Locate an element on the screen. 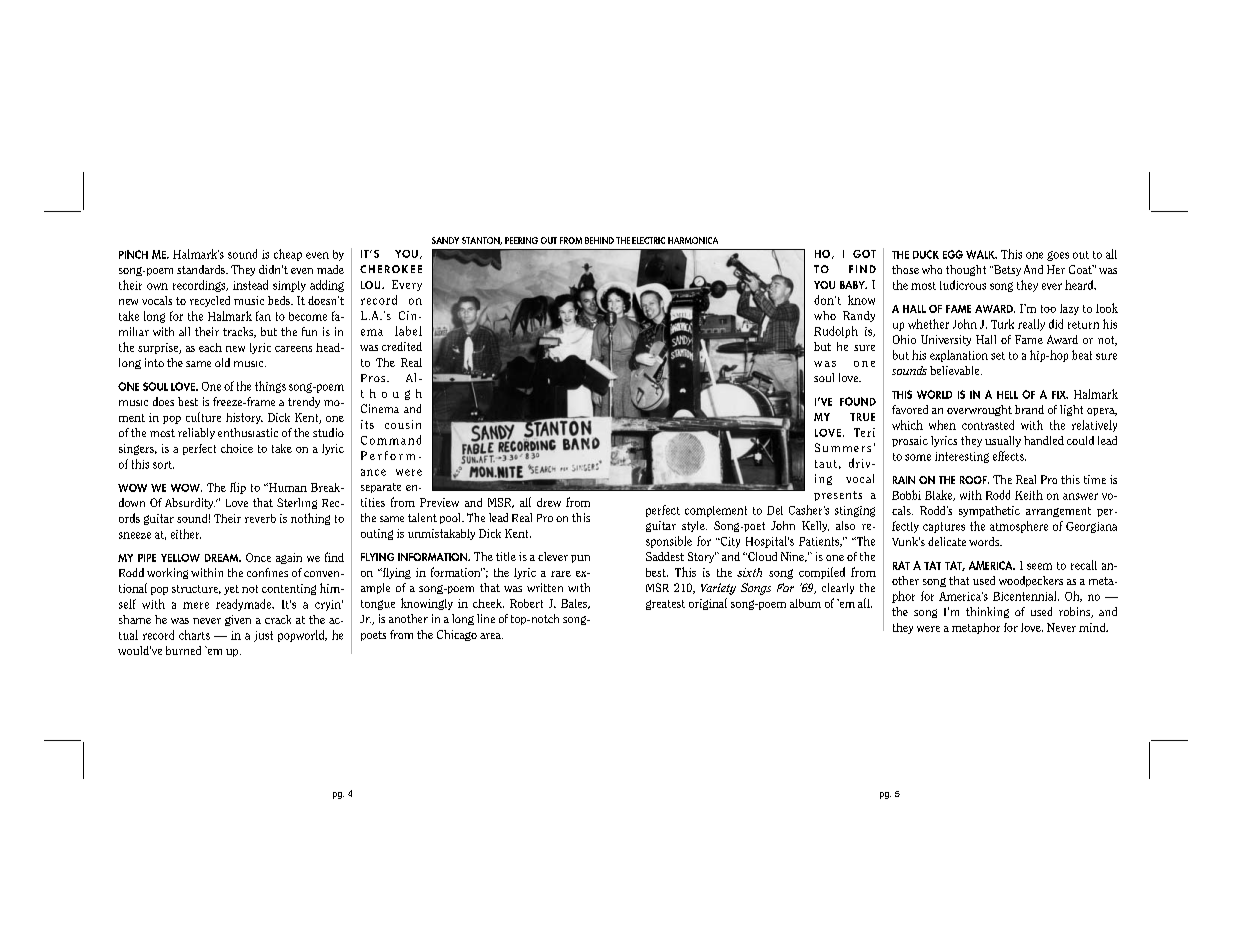  BEHIND is located at coordinates (599, 240).
